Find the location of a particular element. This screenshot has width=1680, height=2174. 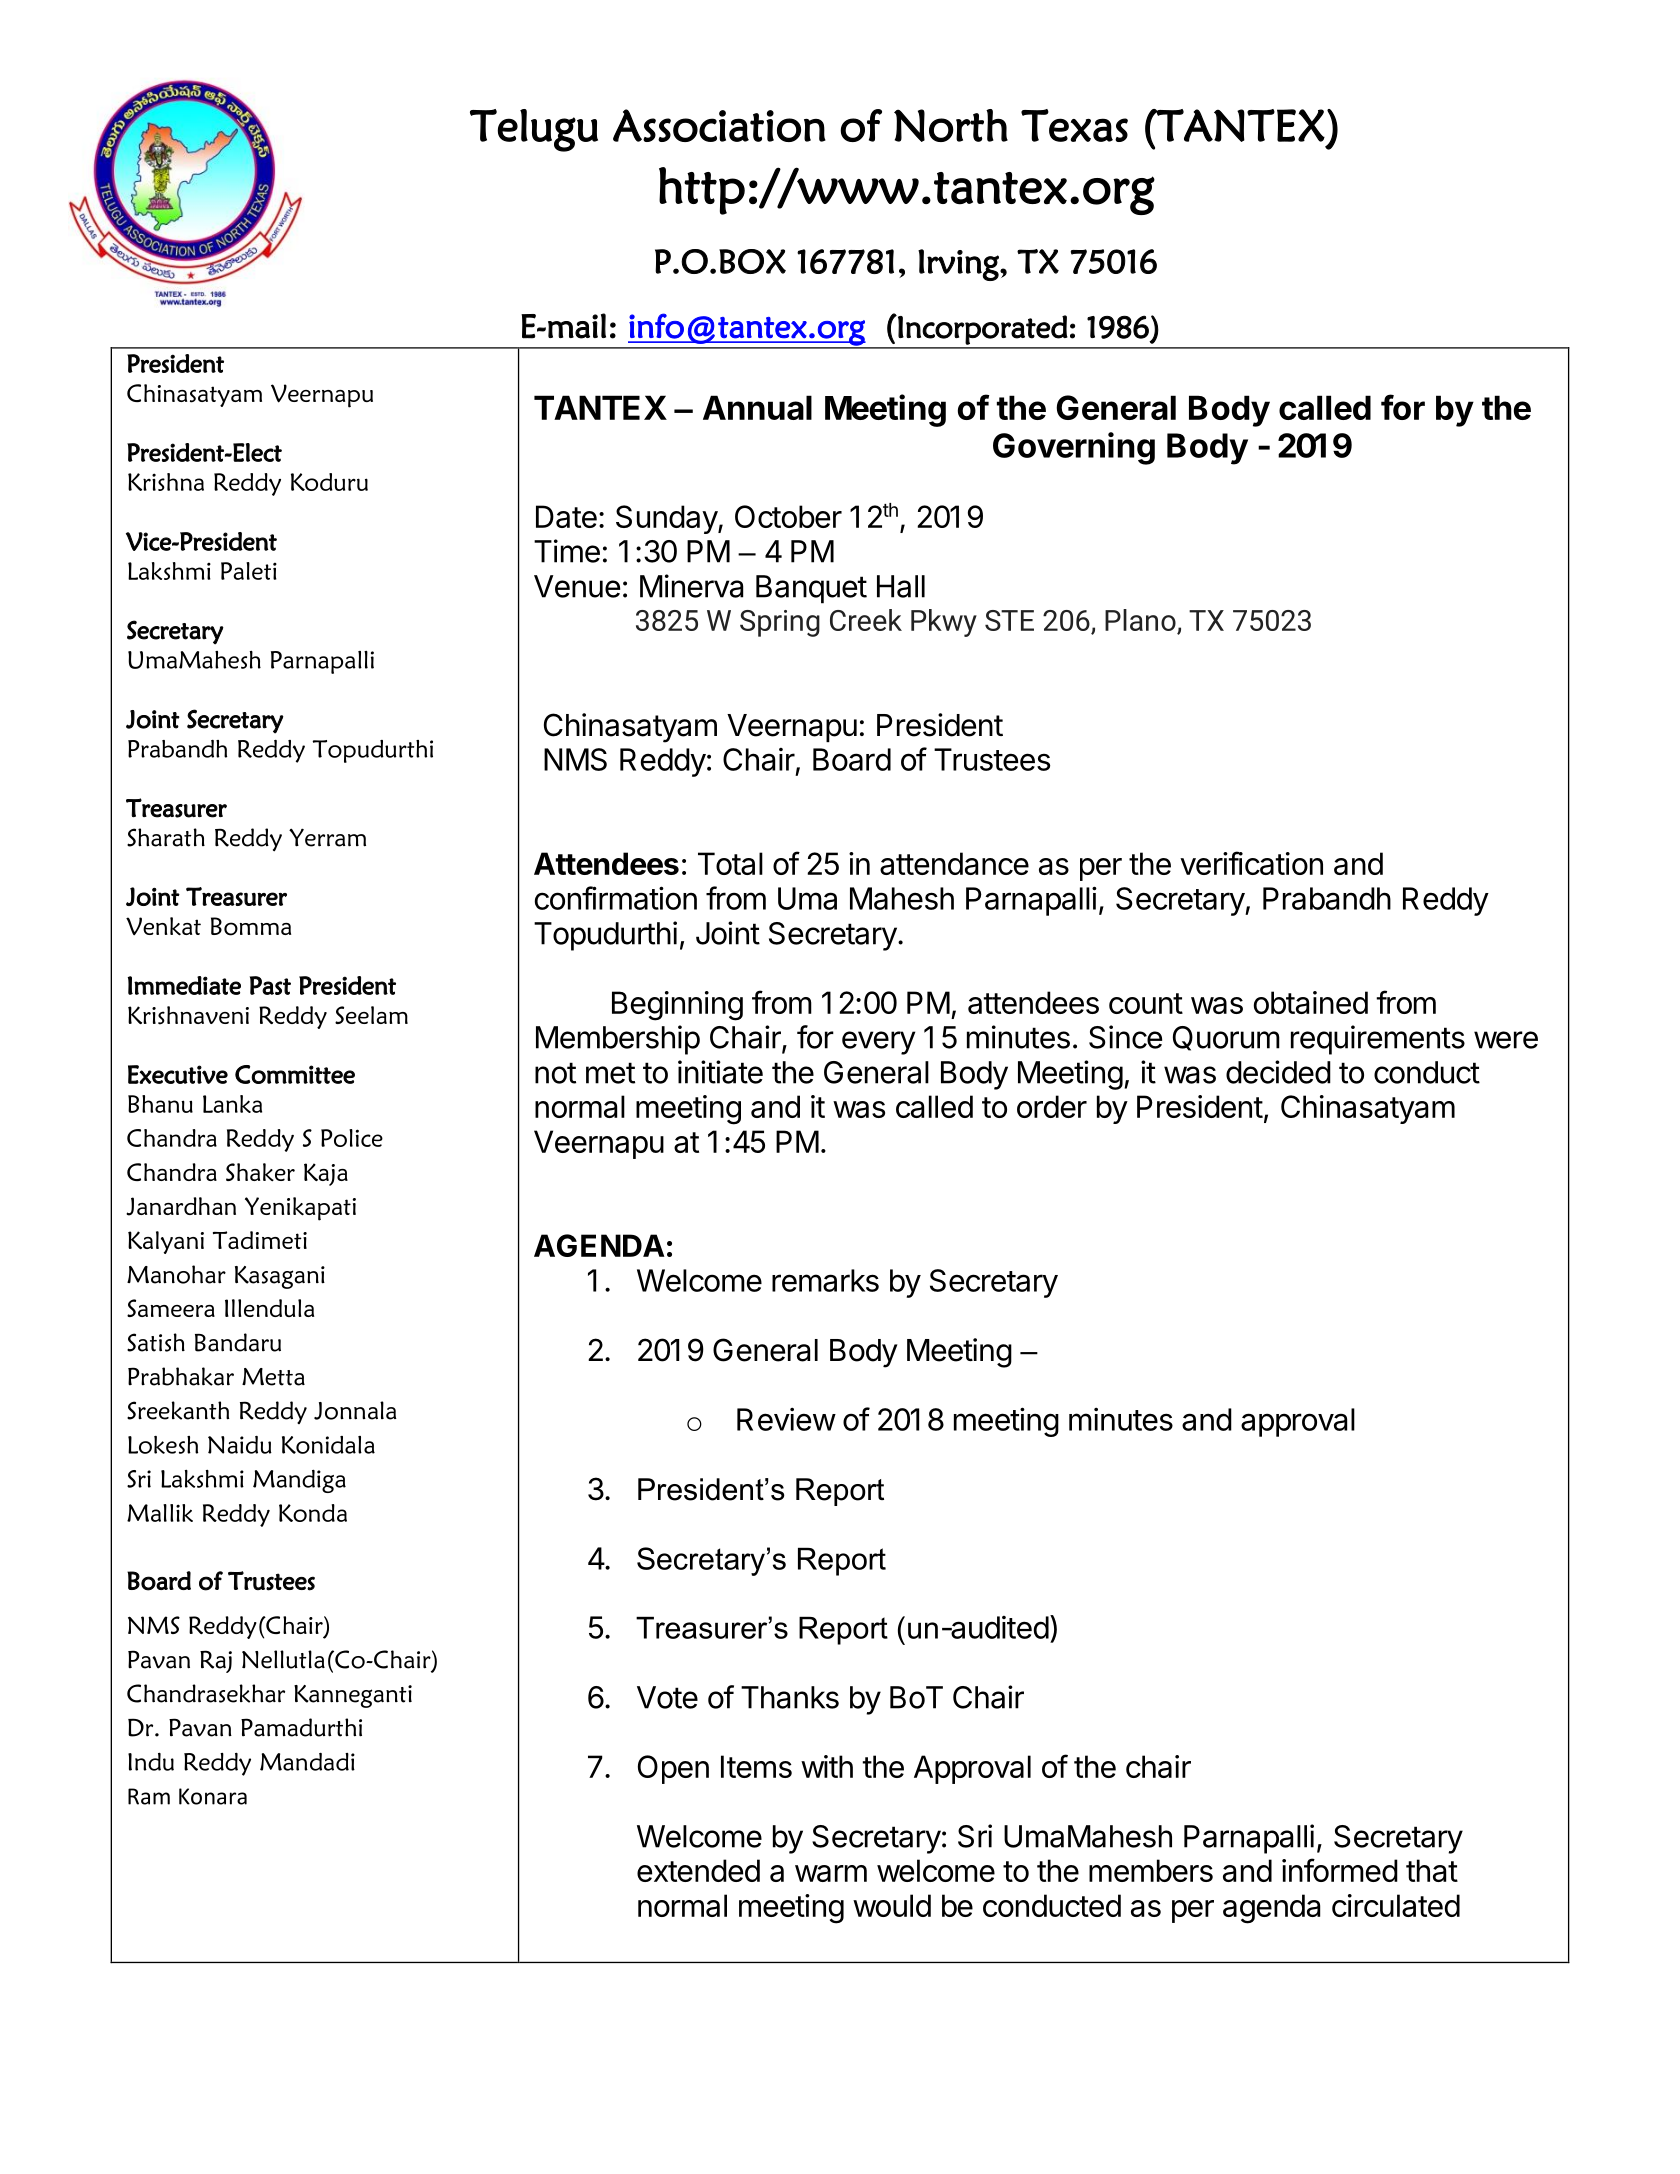

decided is located at coordinates (1278, 1072).
